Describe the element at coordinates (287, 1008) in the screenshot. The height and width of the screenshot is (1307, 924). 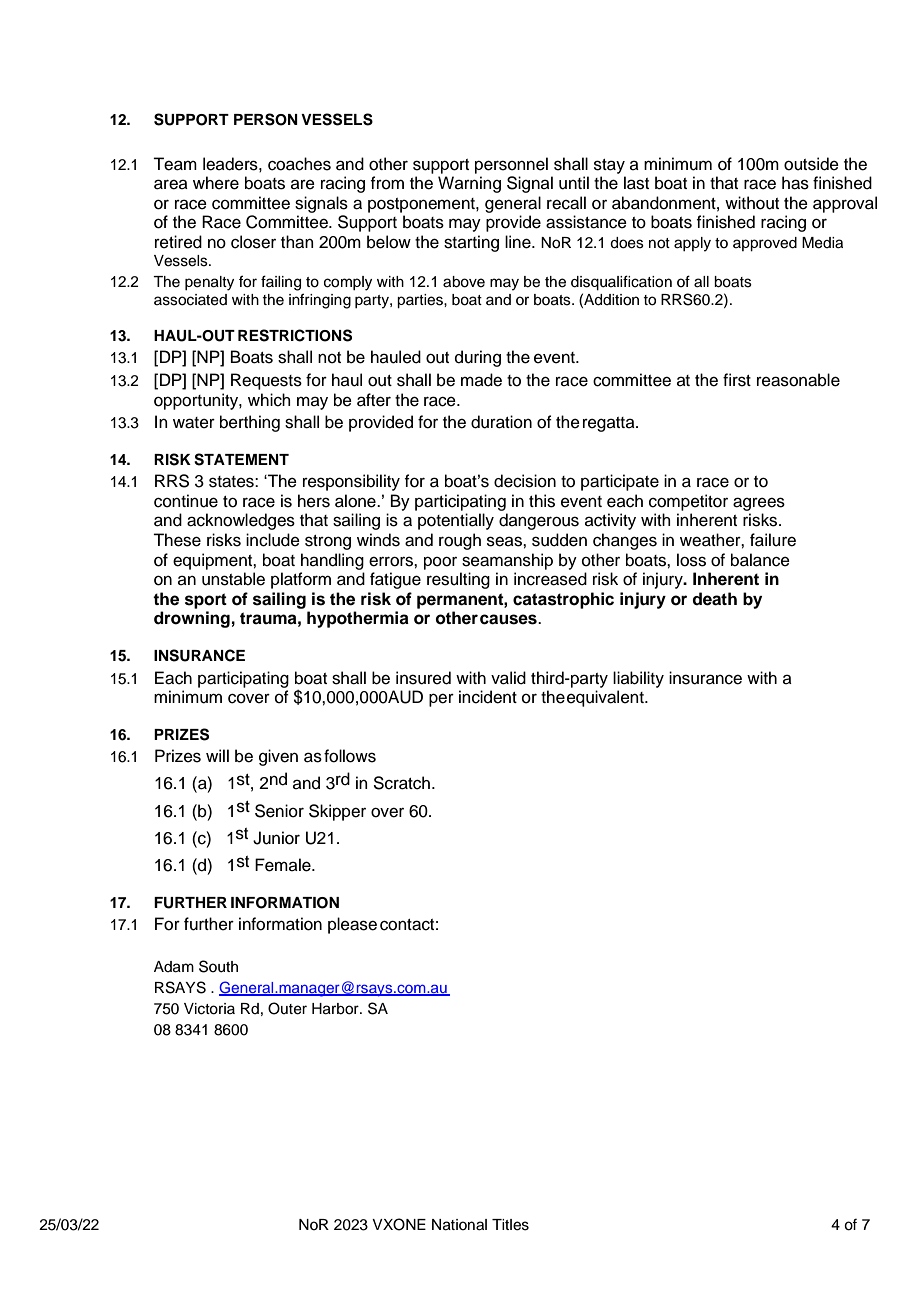
I see `Outer` at that location.
